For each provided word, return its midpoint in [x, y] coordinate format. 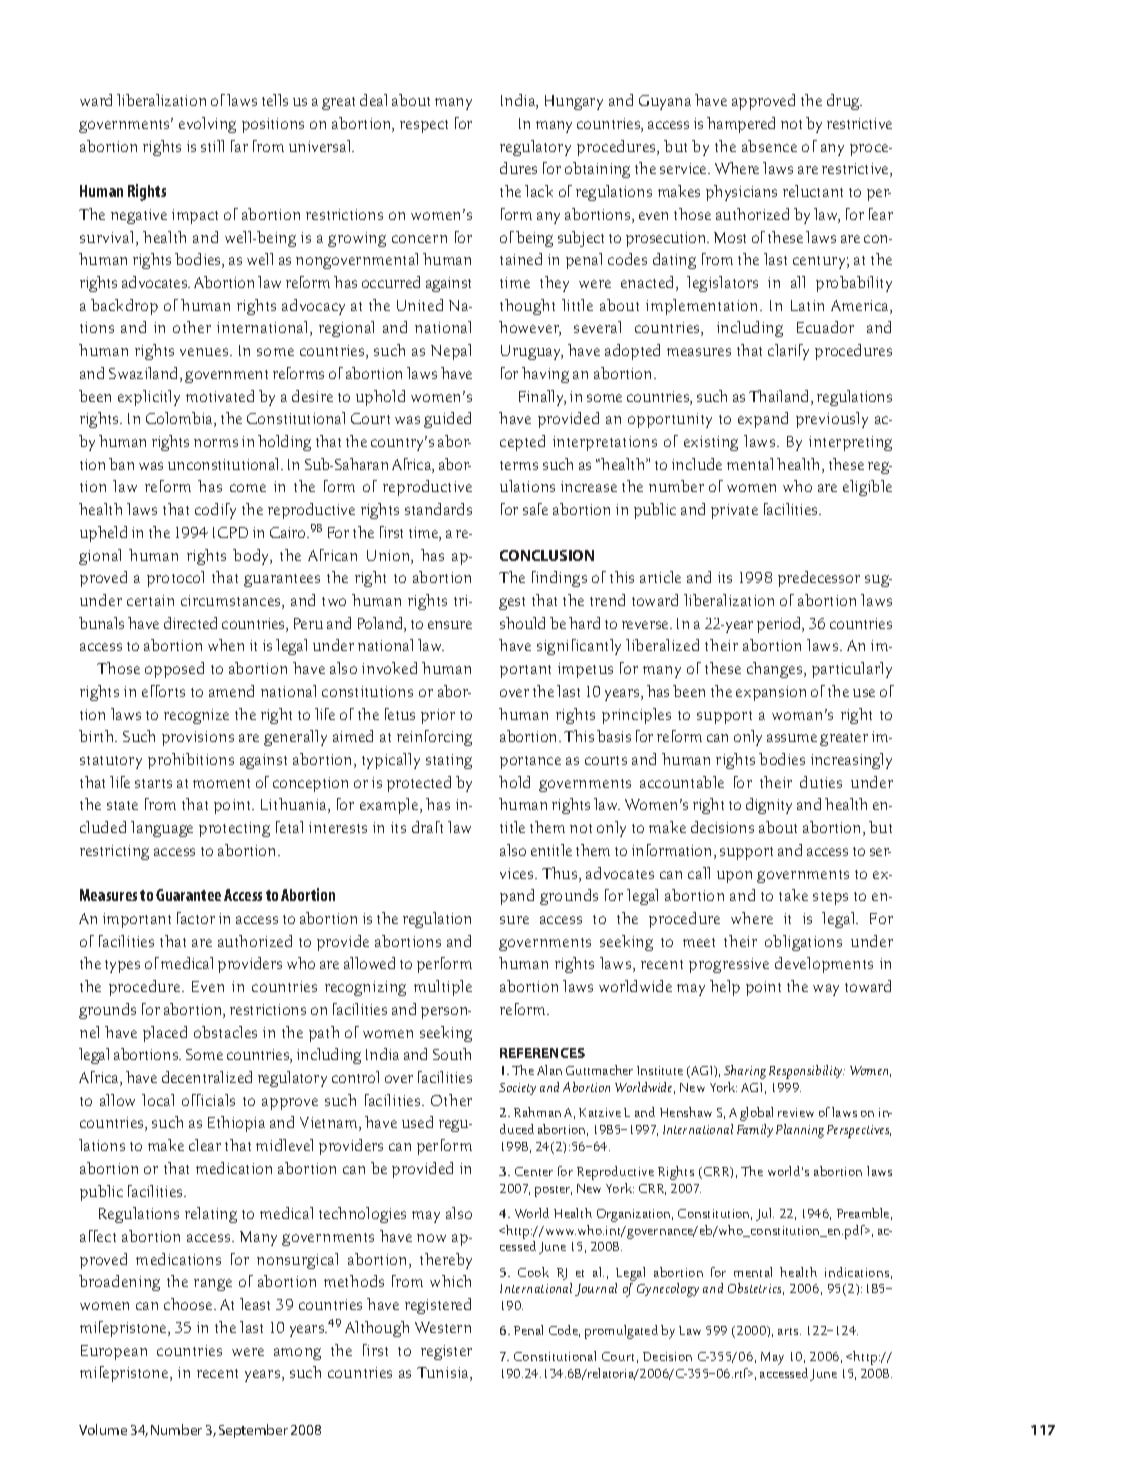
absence [769, 146]
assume [792, 738]
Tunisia [444, 1374]
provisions [198, 738]
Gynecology [668, 1290]
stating [449, 761]
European [114, 1352]
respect [424, 126]
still [212, 146]
